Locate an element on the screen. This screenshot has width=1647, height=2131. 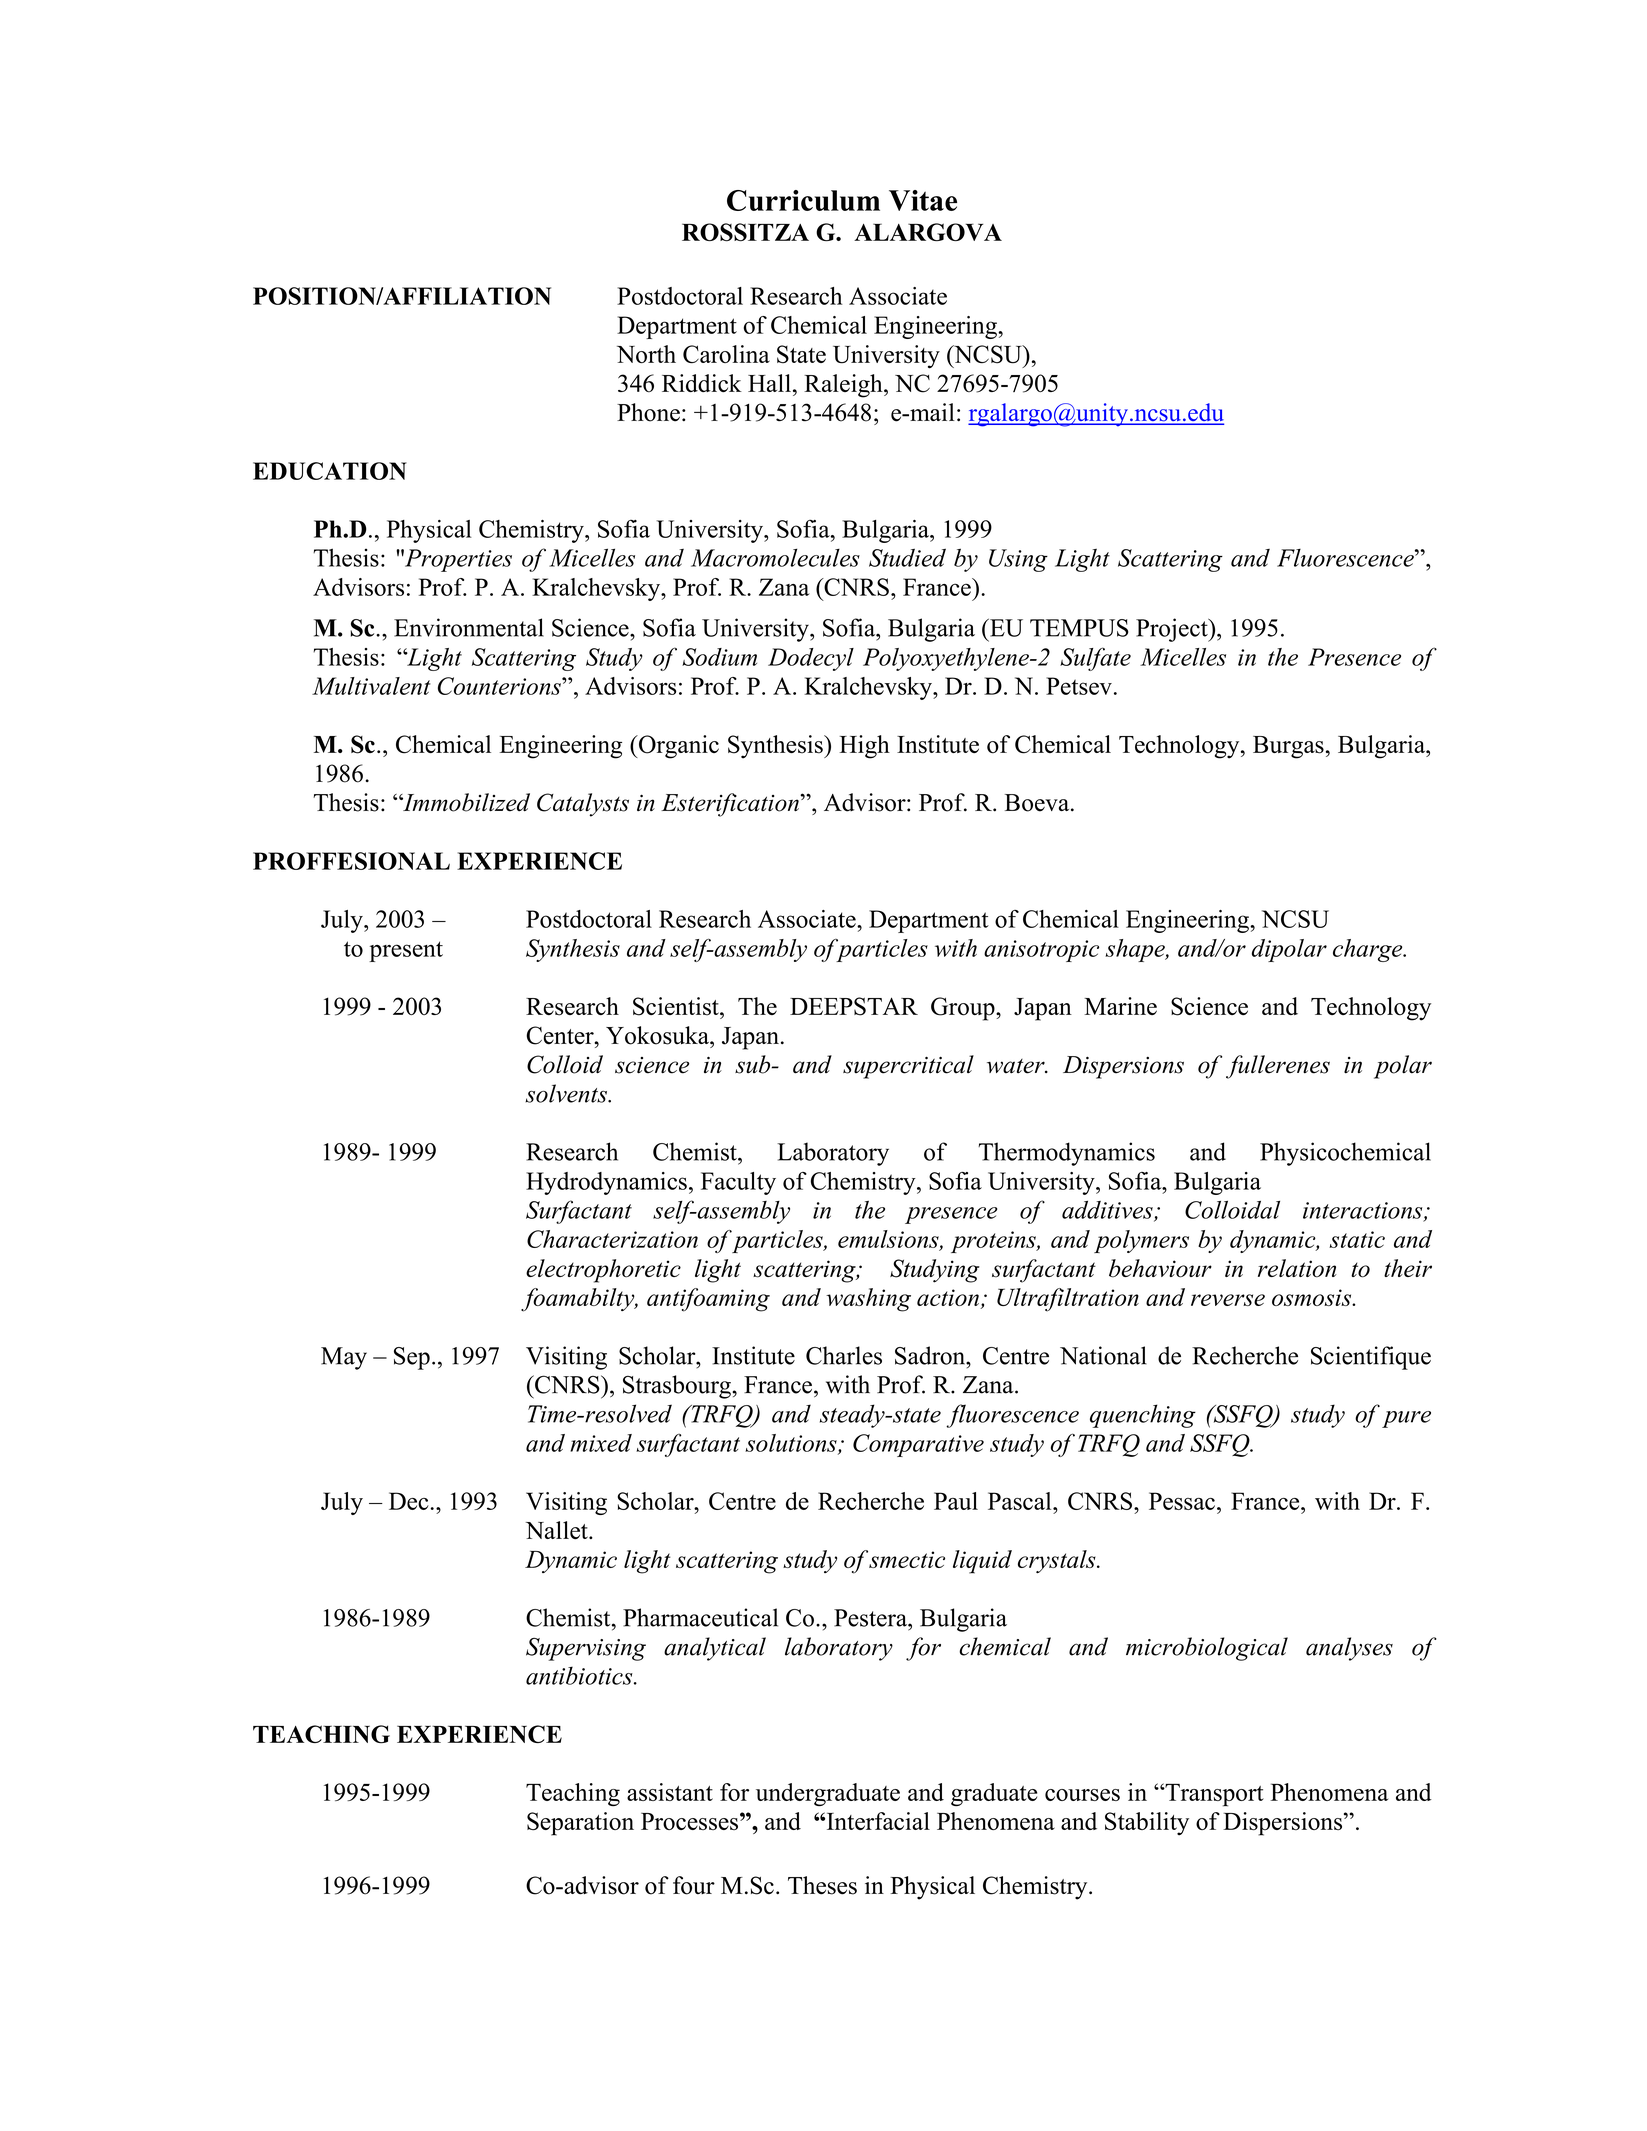
Center is located at coordinates (561, 1035).
